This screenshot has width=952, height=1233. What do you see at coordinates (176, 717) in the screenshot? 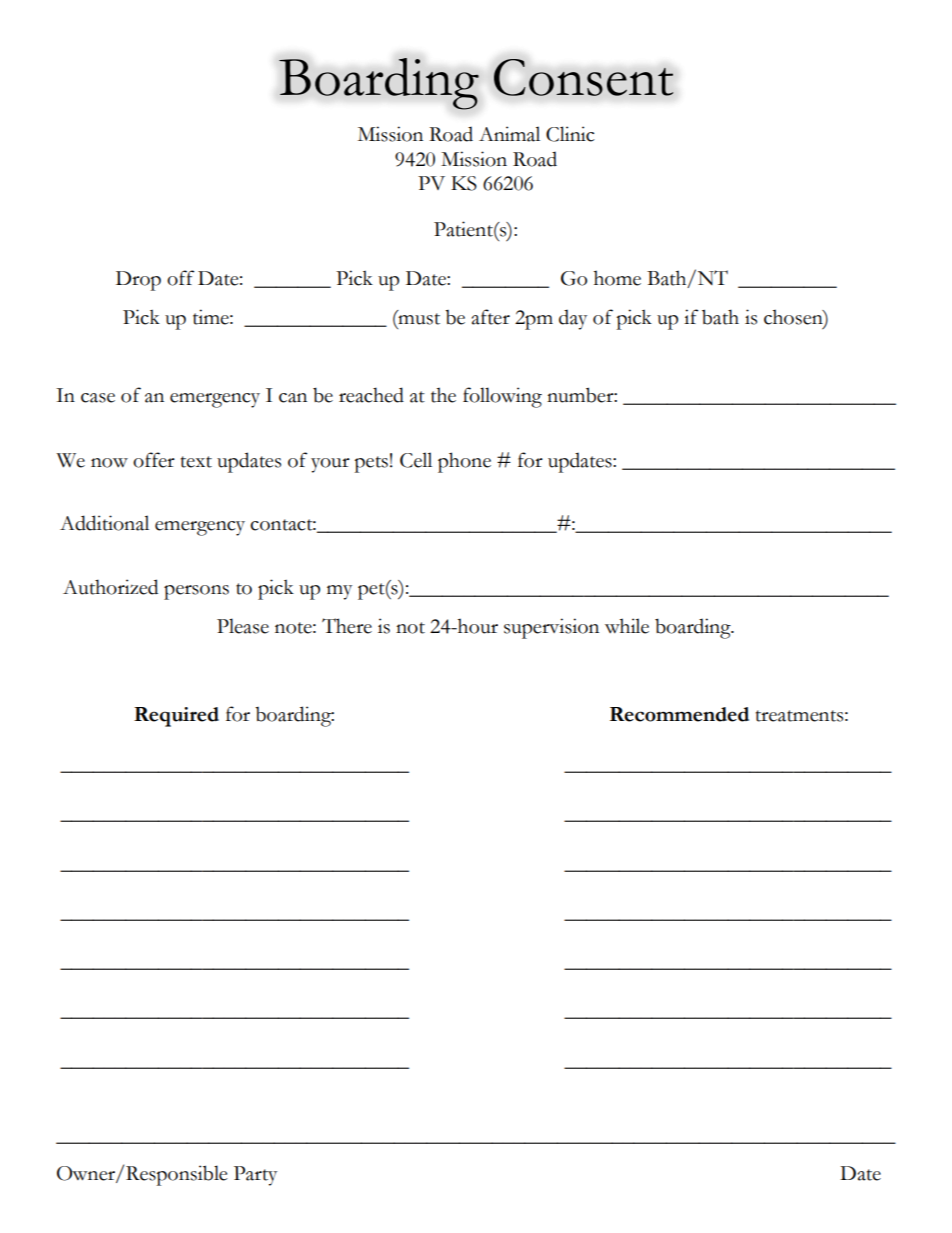
I see `Required` at bounding box center [176, 717].
